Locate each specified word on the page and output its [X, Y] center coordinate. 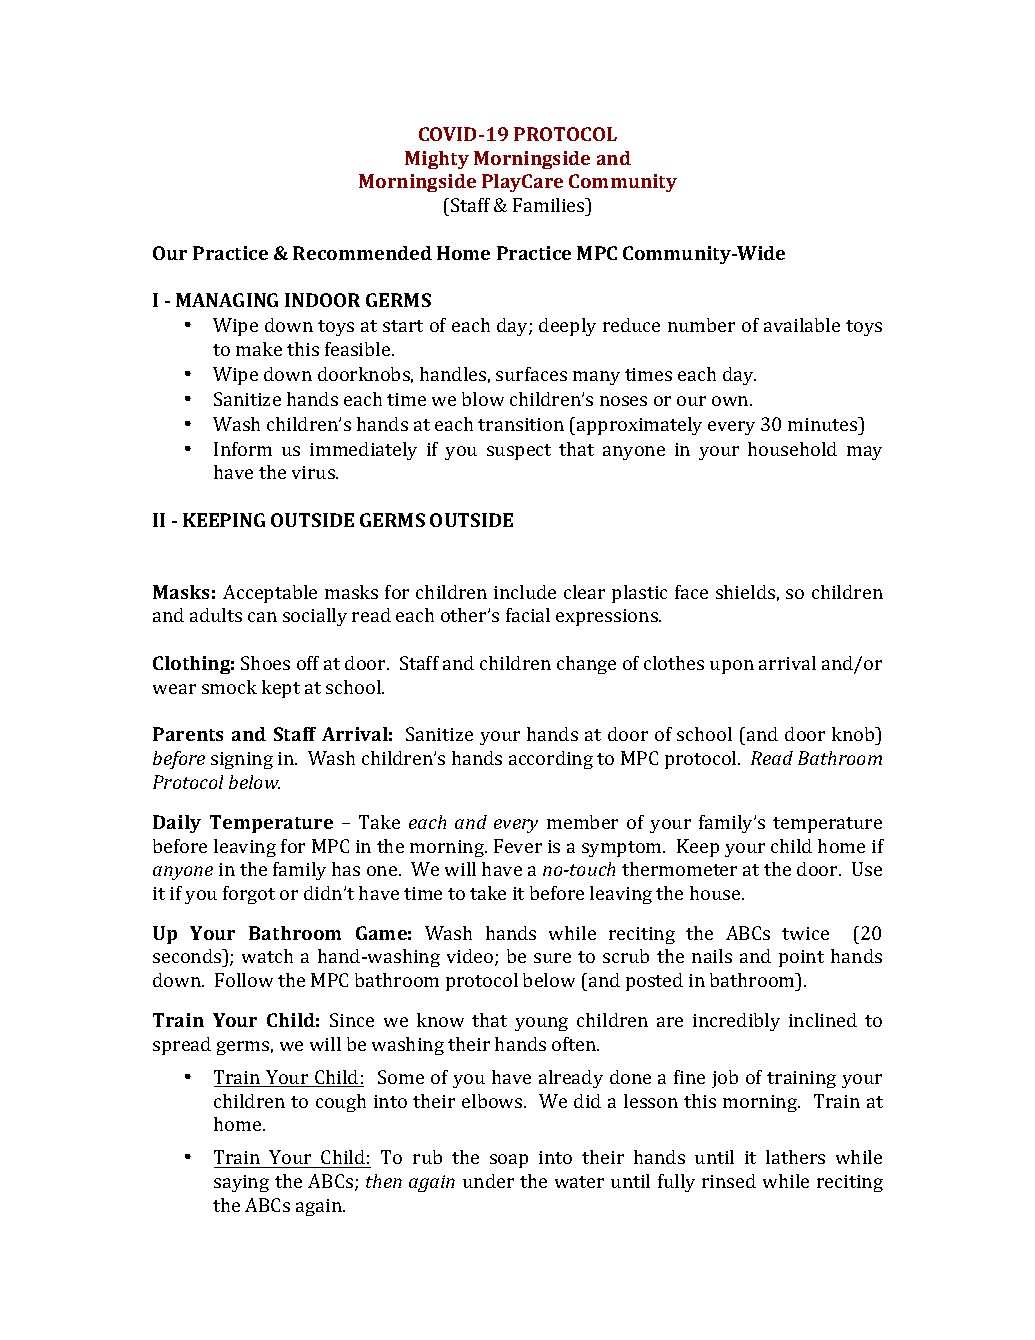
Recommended [362, 253]
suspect [519, 452]
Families [550, 205]
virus [314, 472]
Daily [177, 824]
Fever [518, 846]
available [802, 325]
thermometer [679, 869]
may [864, 453]
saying [241, 1183]
